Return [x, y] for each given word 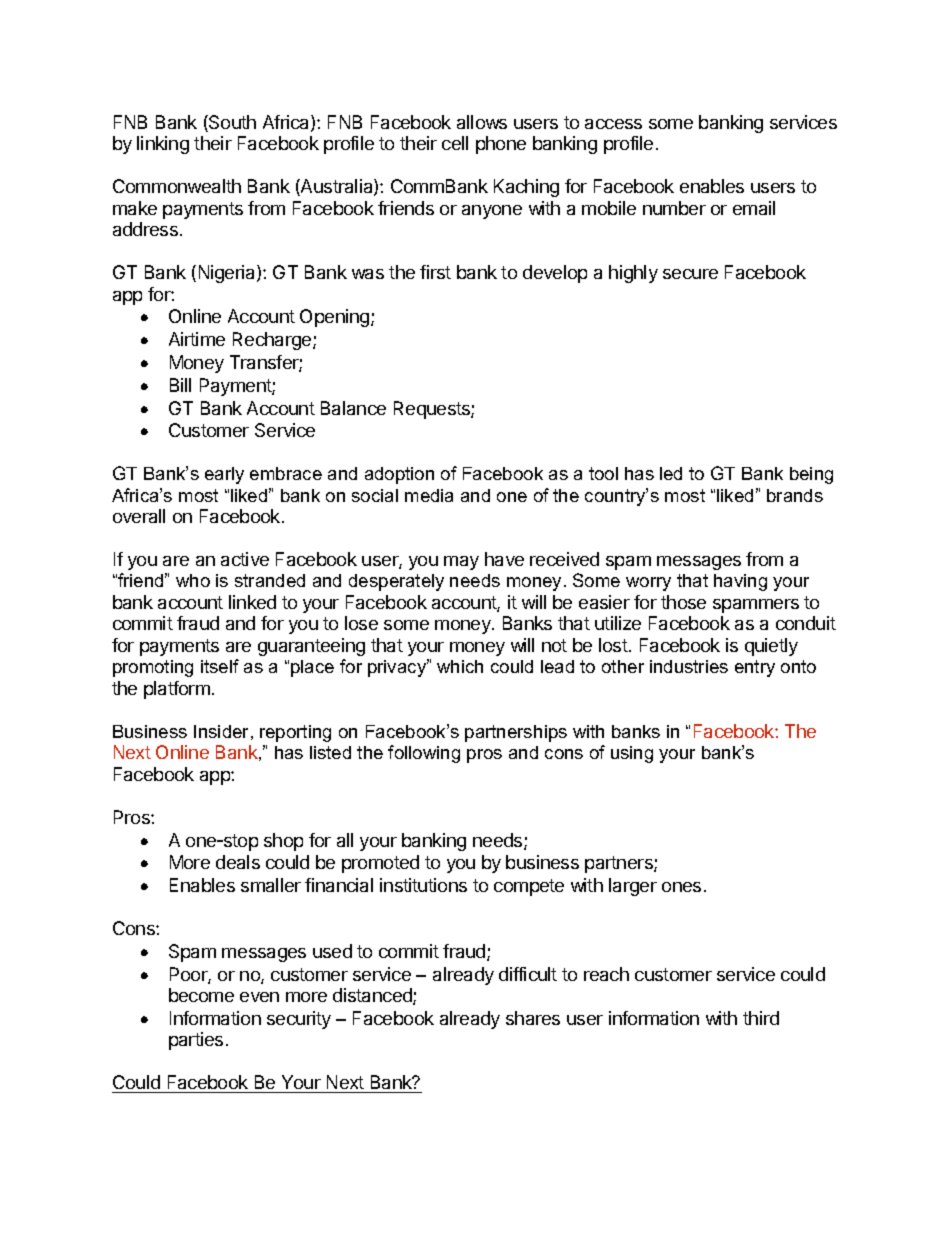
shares [533, 1018]
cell [455, 143]
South [231, 123]
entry [755, 668]
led [671, 473]
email [754, 208]
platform [177, 690]
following [424, 754]
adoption [399, 475]
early [224, 475]
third [761, 1018]
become [201, 995]
